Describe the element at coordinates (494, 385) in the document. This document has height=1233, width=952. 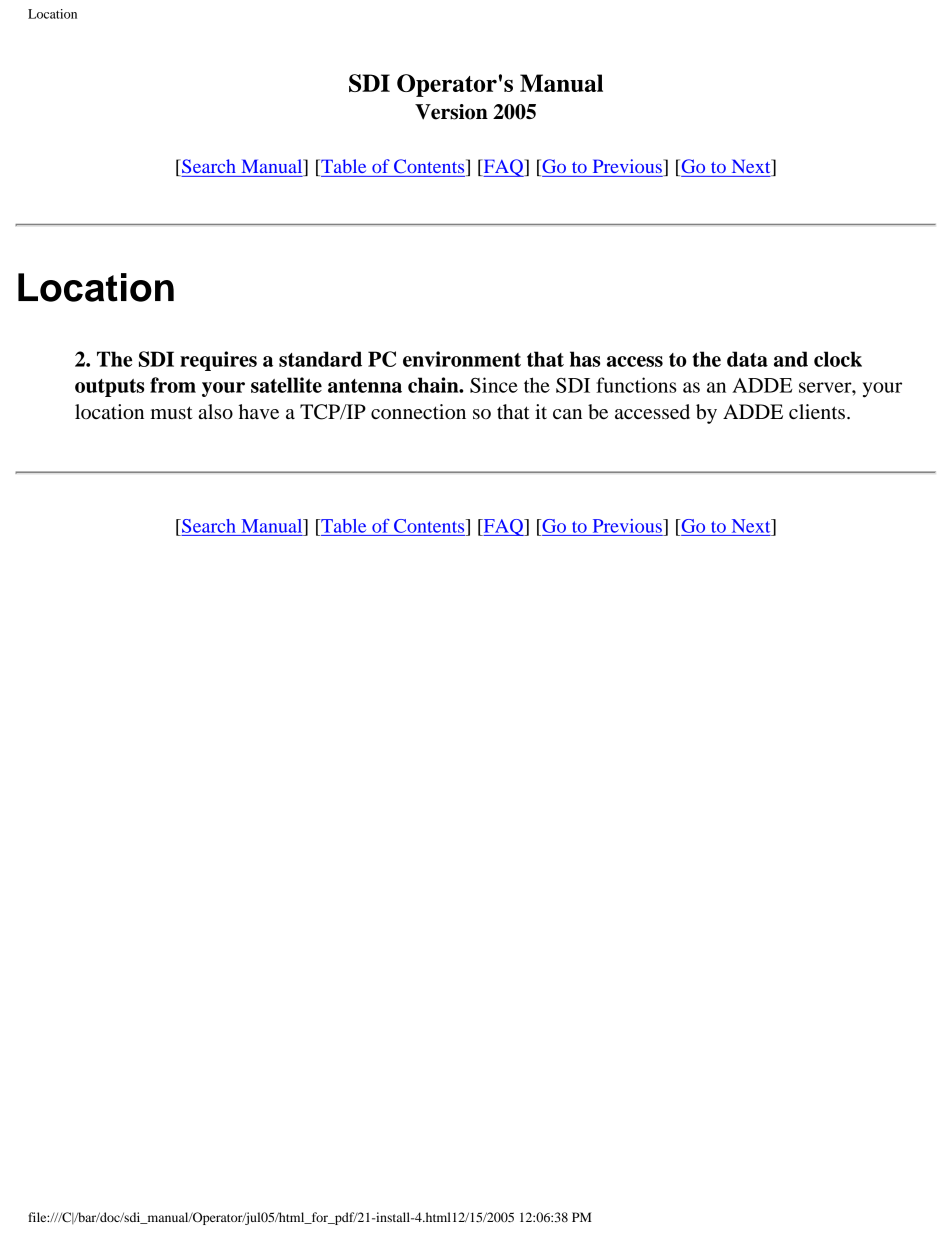
I see `Since` at that location.
